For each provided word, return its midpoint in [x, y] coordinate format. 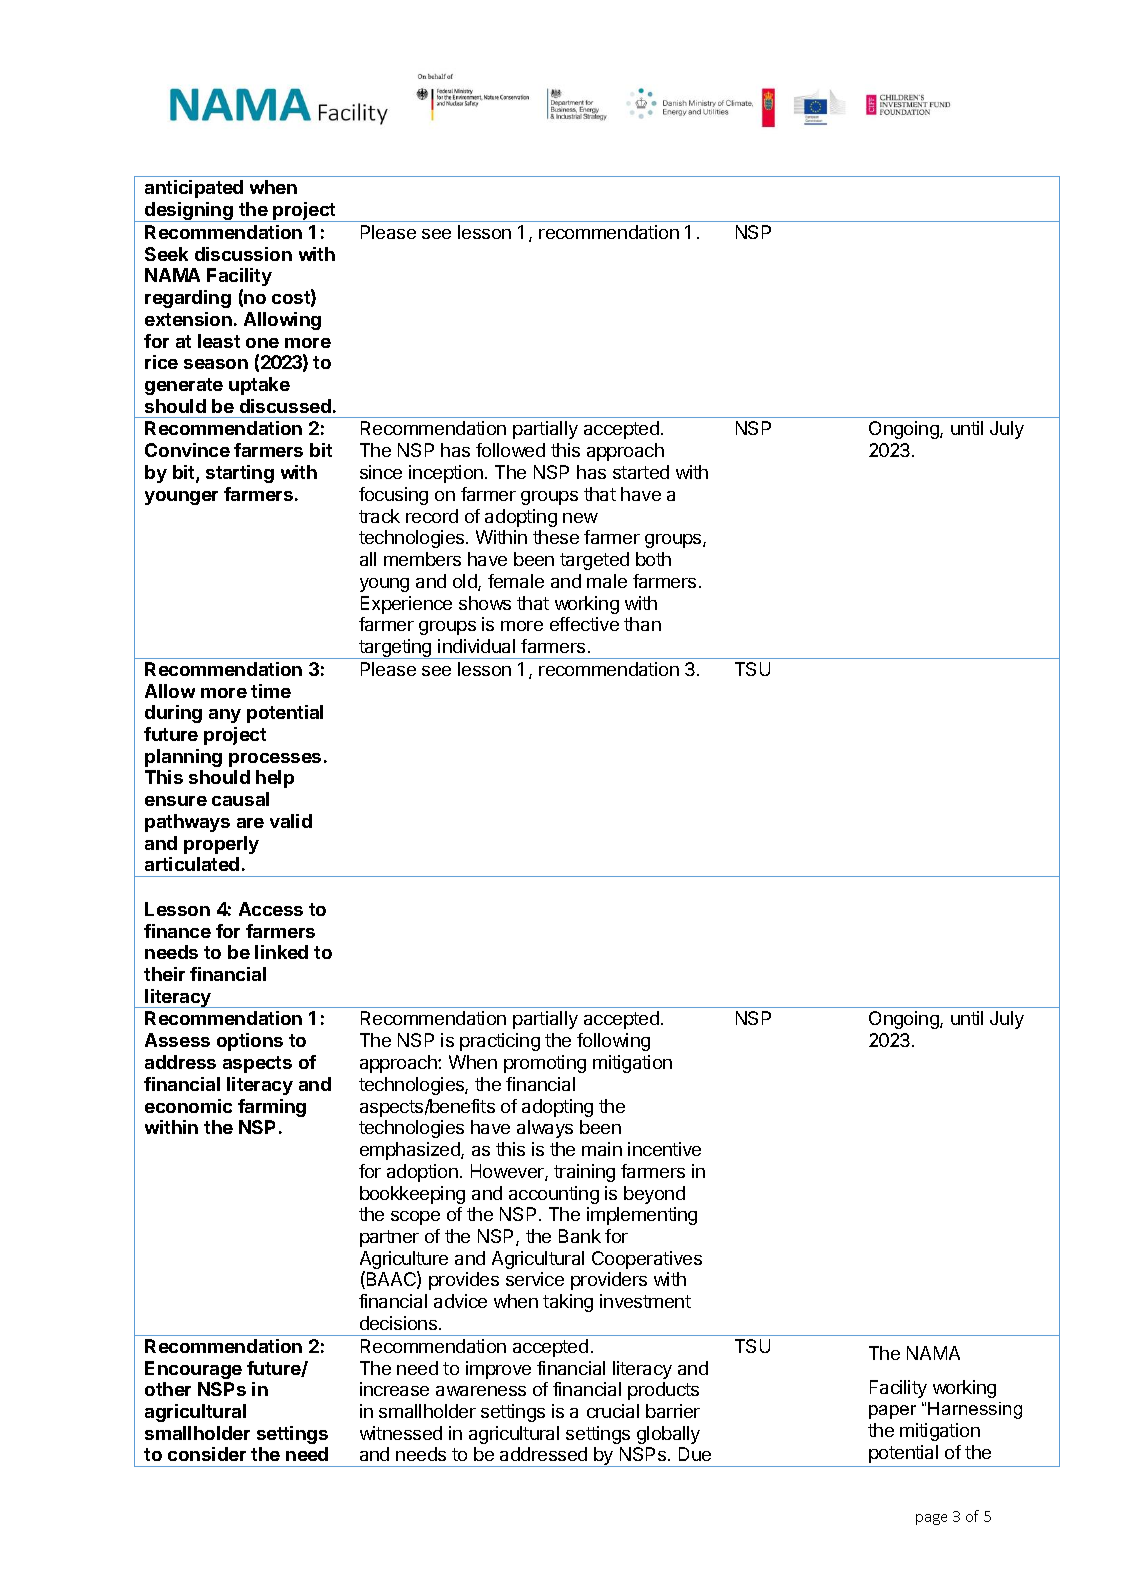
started [641, 472]
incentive [664, 1149]
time [271, 691]
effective [584, 624]
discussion [243, 254]
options [250, 1042]
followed [510, 450]
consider [207, 1454]
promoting [545, 1064]
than [642, 624]
